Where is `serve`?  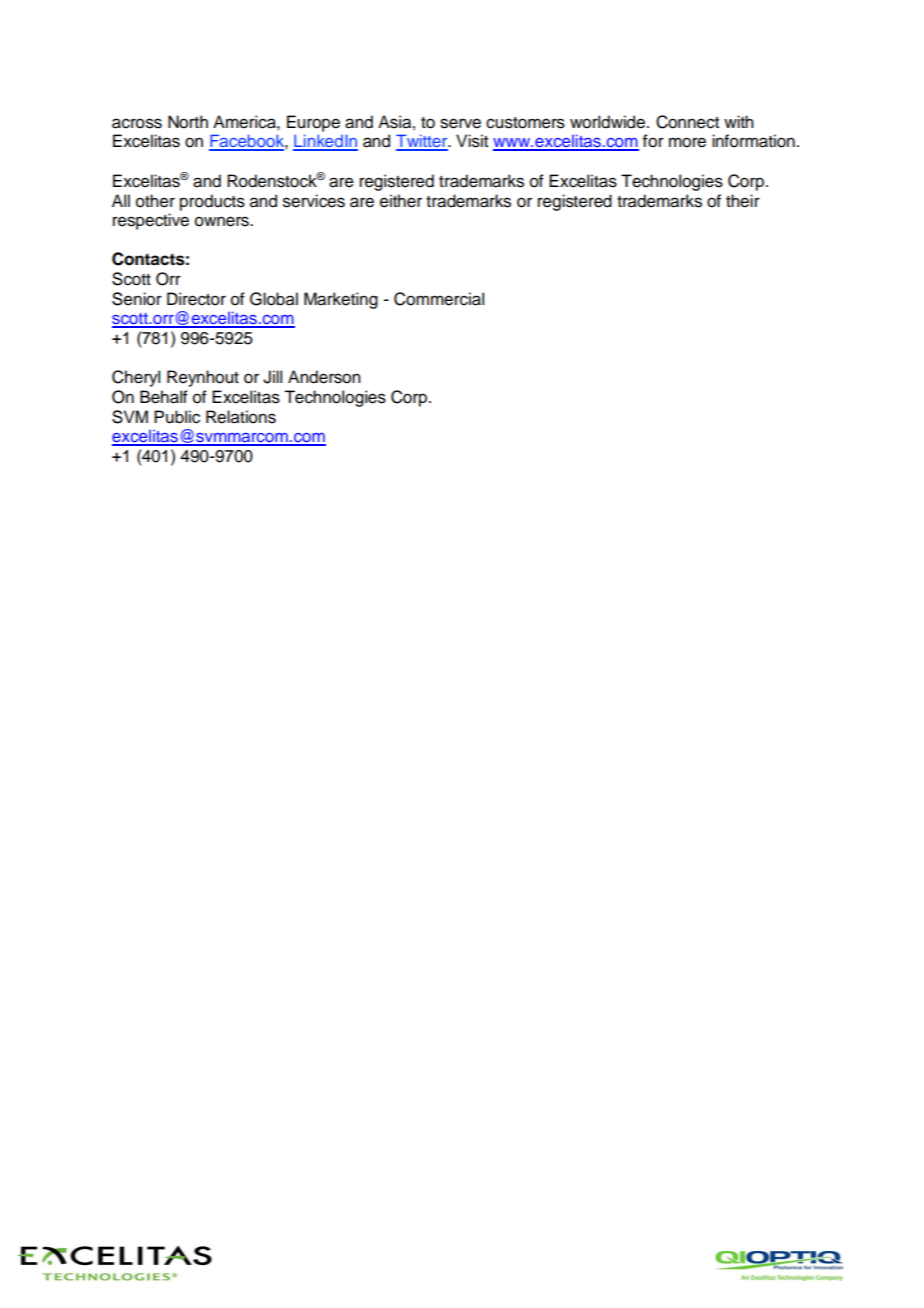 serve is located at coordinates (460, 123).
